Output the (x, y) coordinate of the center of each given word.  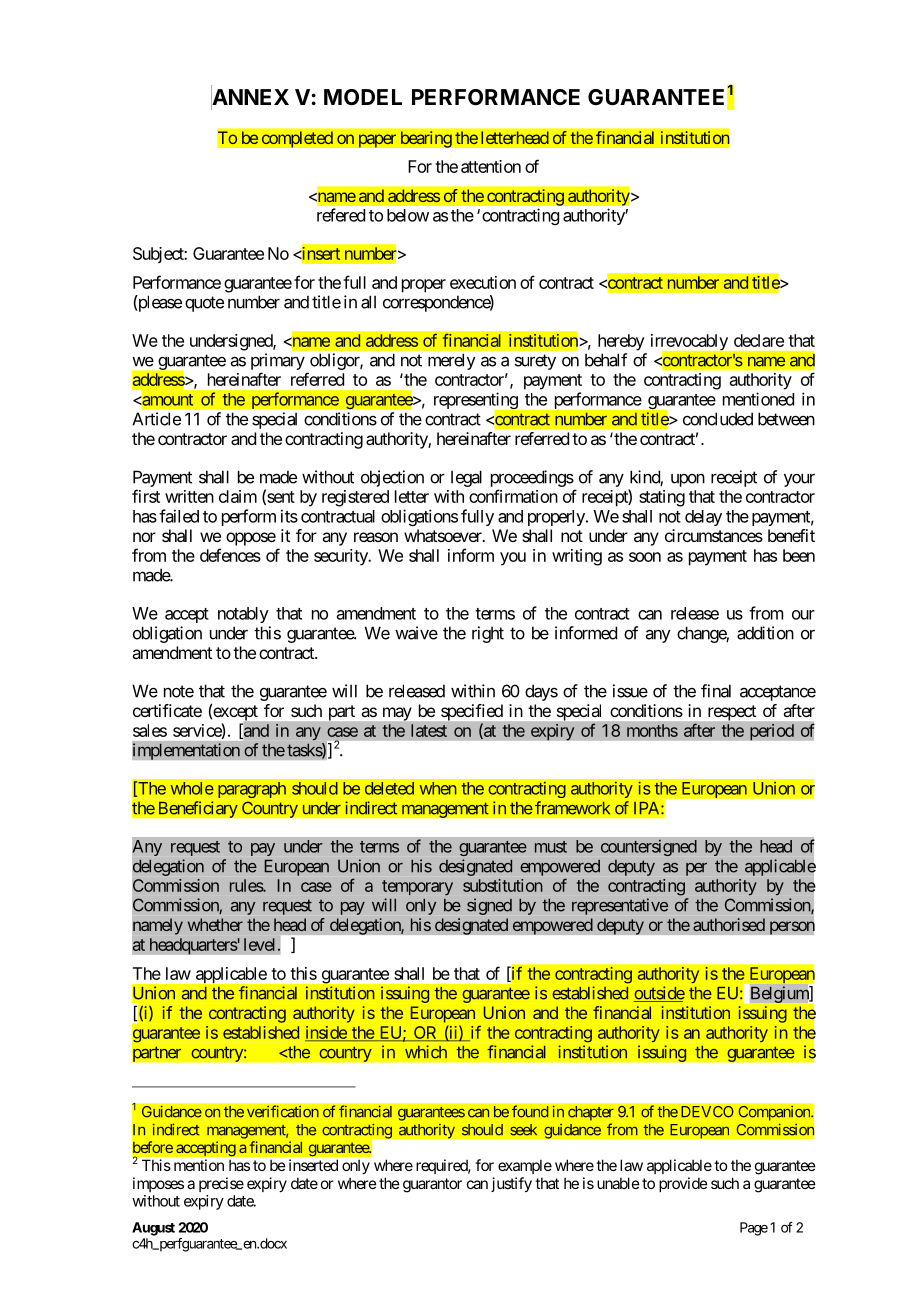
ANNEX (250, 97)
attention (491, 166)
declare (759, 340)
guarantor (432, 1185)
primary (278, 361)
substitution (503, 885)
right (488, 634)
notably (243, 615)
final (716, 691)
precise (221, 1184)
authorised (729, 924)
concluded (718, 419)
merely (452, 361)
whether (215, 924)
